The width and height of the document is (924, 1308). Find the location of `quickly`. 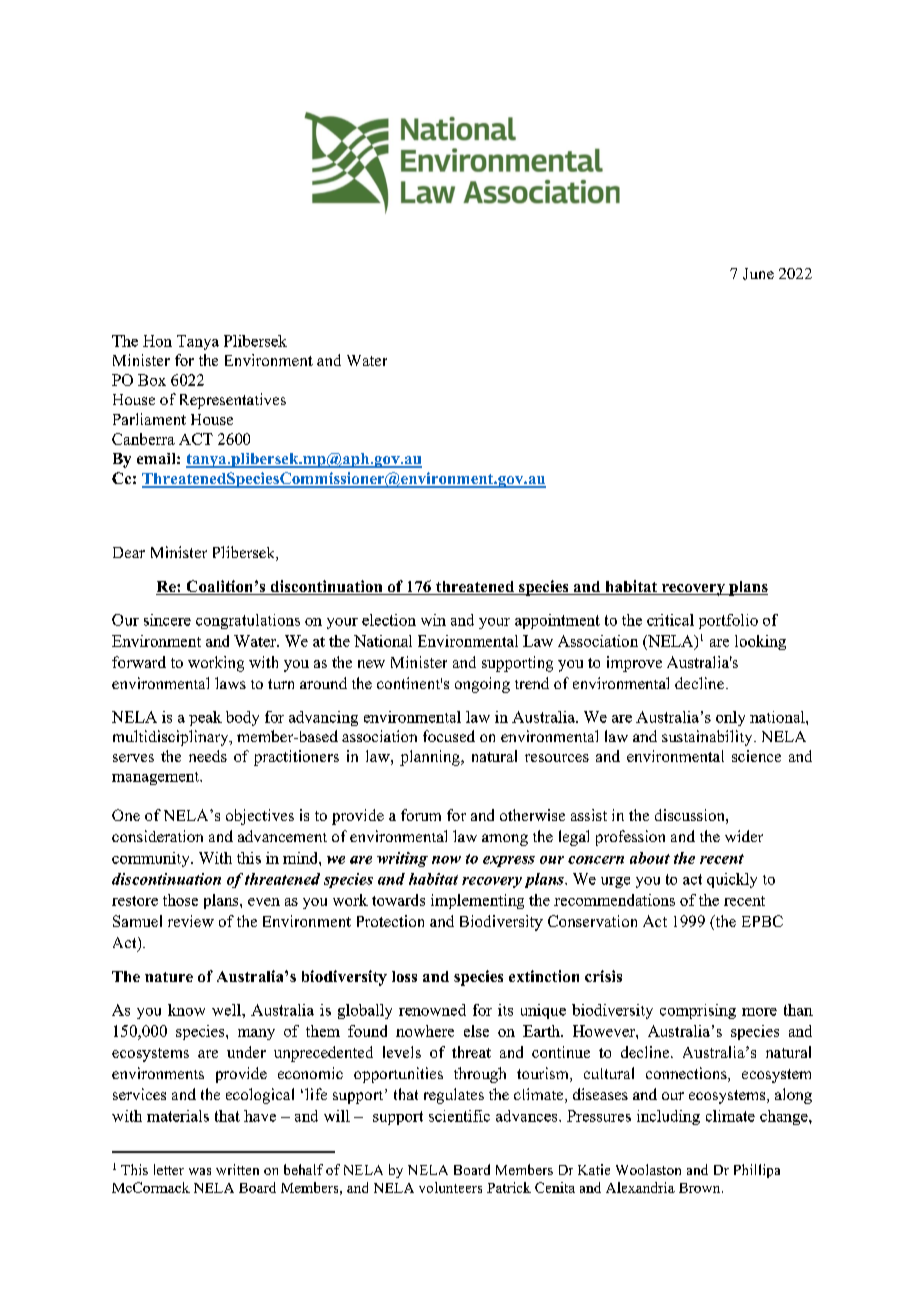

quickly is located at coordinates (732, 880).
